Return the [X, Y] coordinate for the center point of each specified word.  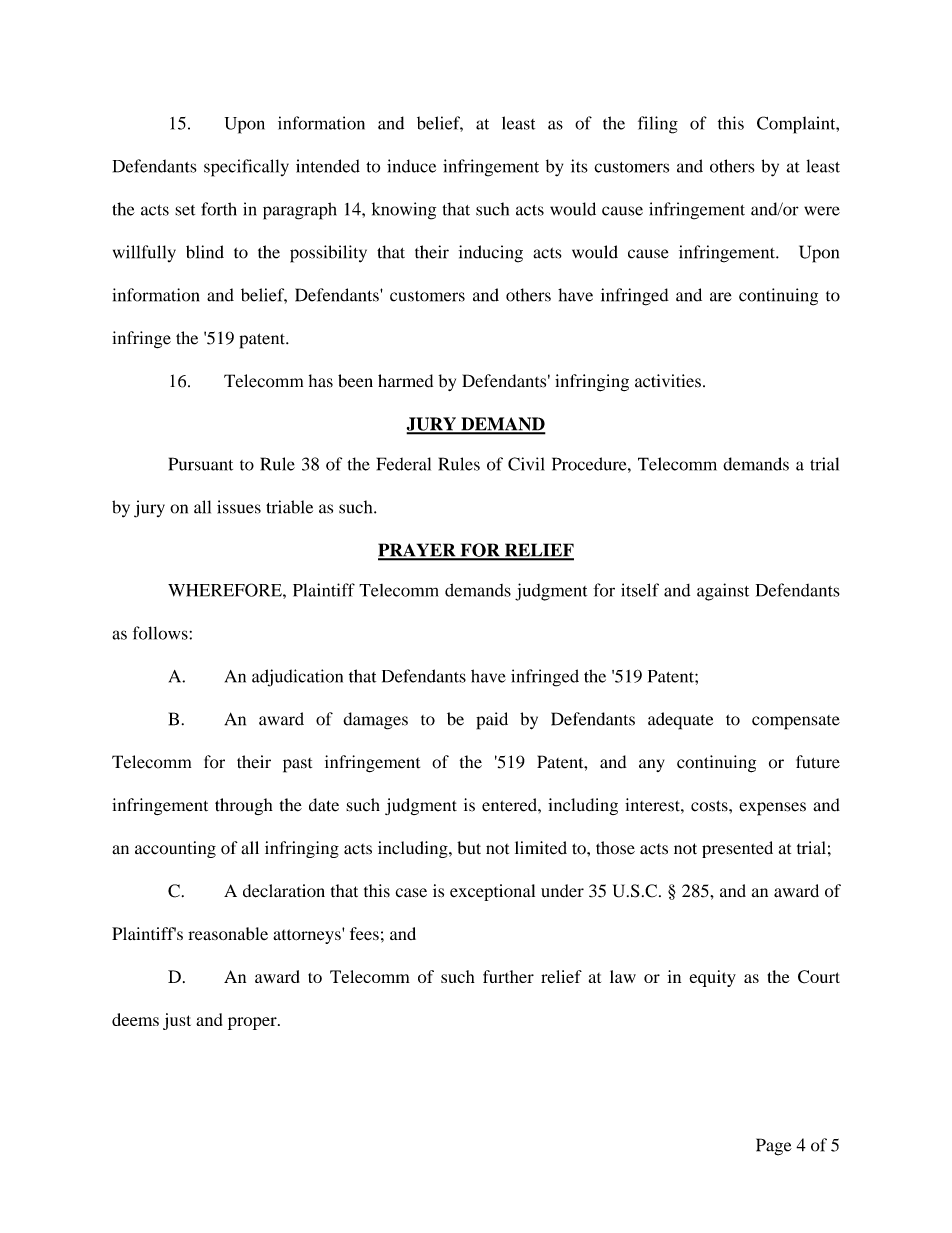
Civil [526, 464]
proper [253, 1023]
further [508, 976]
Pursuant [201, 464]
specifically [246, 168]
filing [658, 125]
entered [510, 805]
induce [411, 166]
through [244, 806]
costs [710, 806]
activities [668, 381]
